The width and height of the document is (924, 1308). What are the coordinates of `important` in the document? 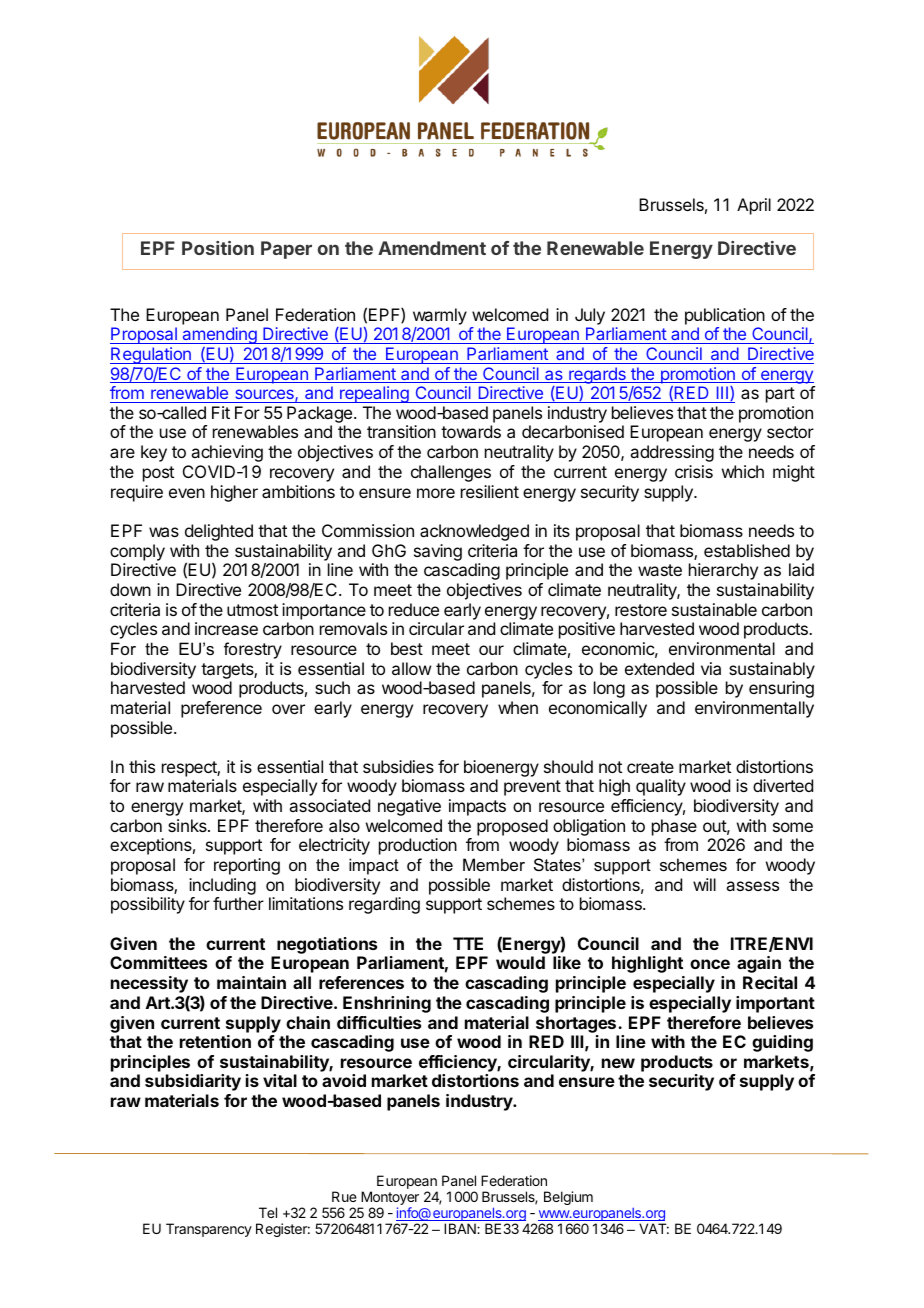 It's located at (775, 1004).
